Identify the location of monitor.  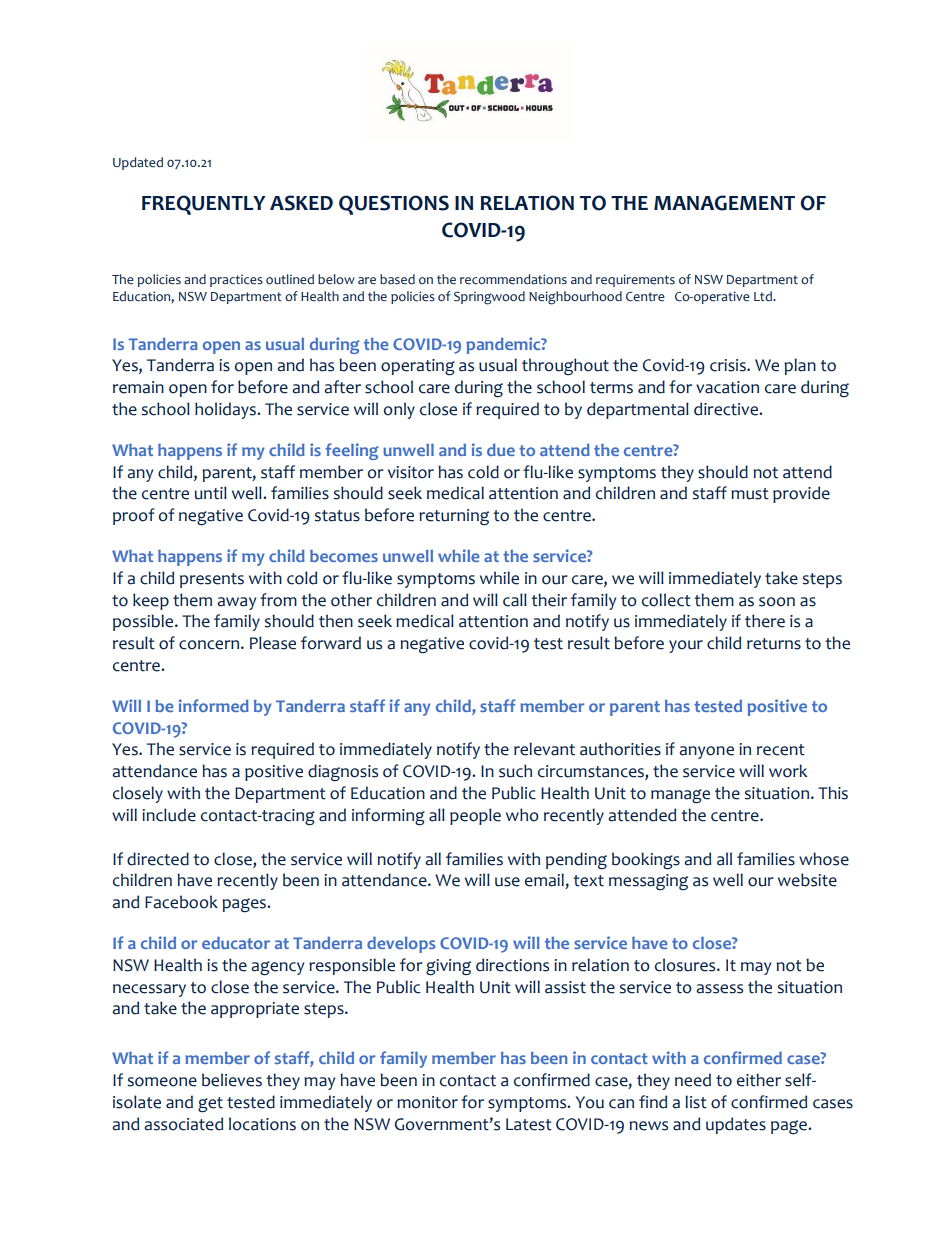
(427, 1102).
